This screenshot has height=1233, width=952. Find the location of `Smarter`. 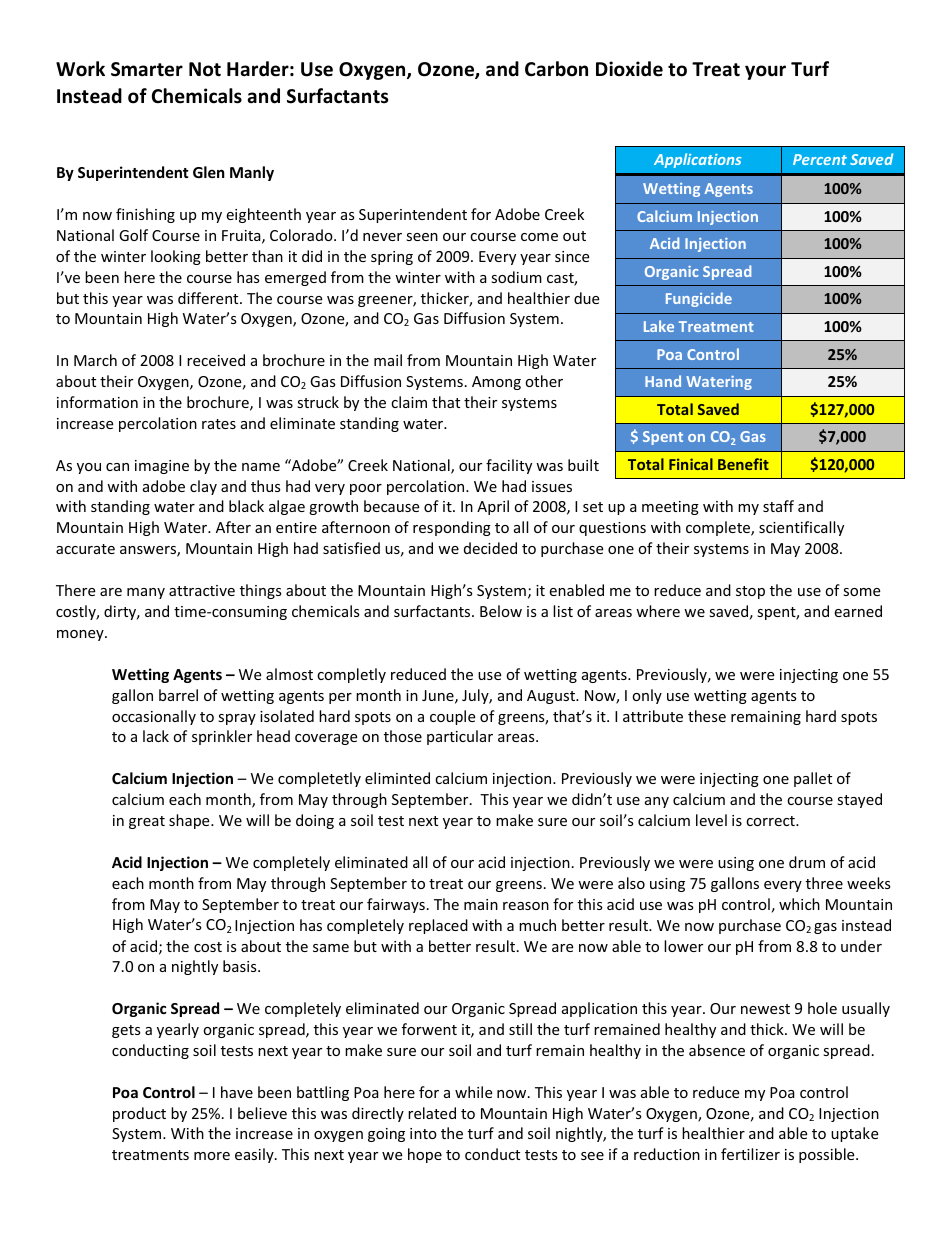

Smarter is located at coordinates (147, 69).
